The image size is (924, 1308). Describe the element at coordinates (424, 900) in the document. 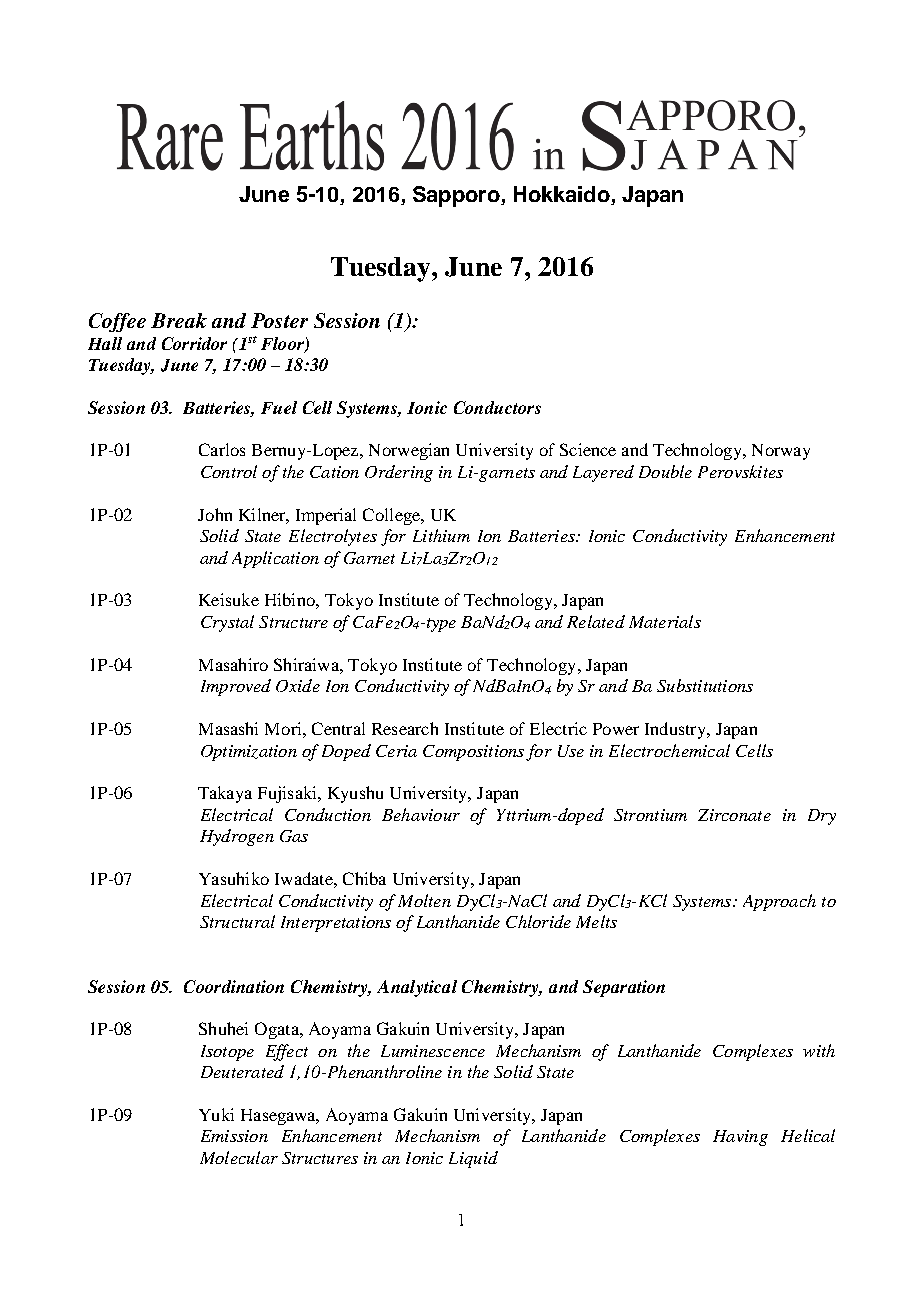

I see `Molten` at that location.
